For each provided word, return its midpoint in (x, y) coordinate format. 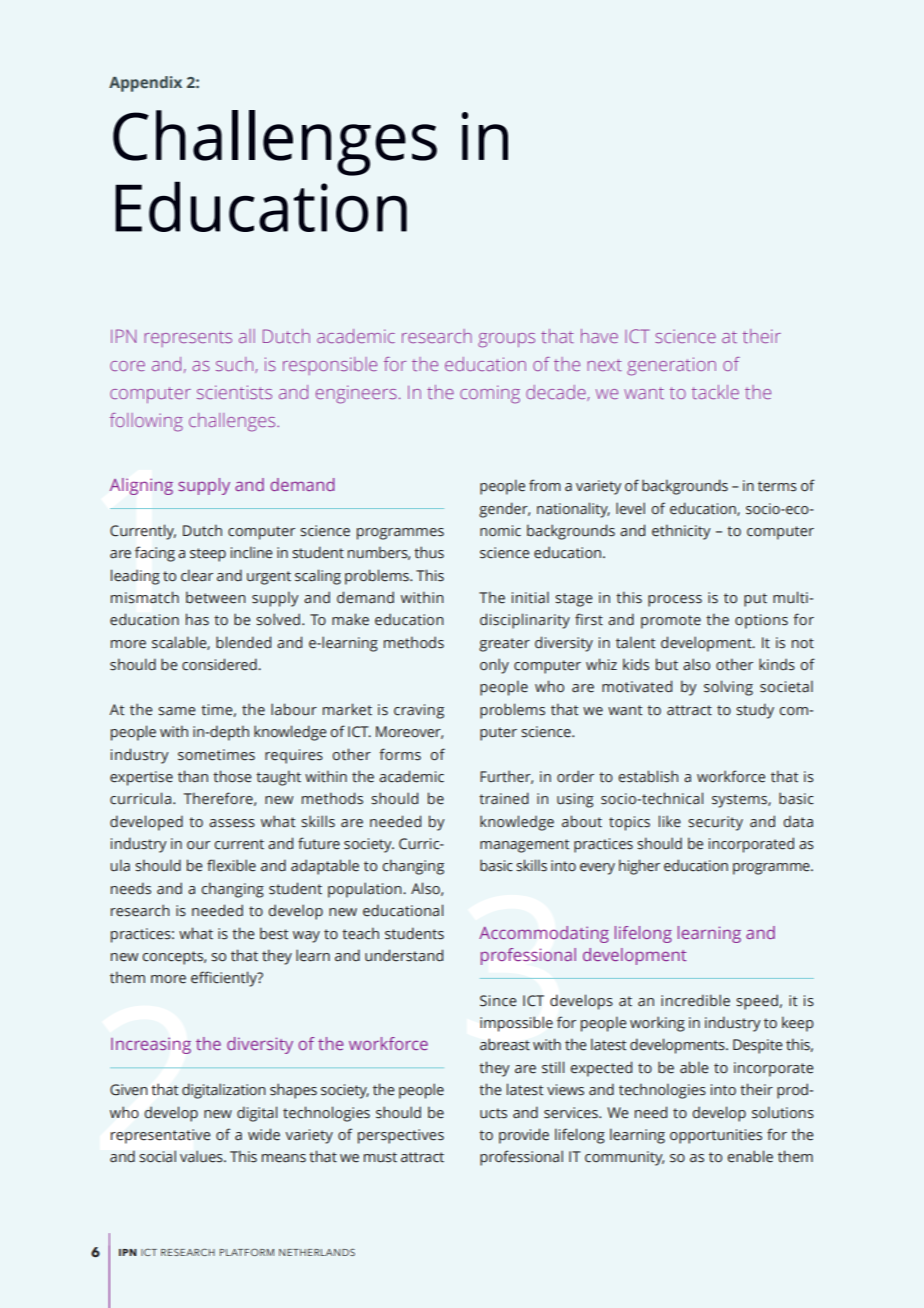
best (274, 933)
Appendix (145, 84)
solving (728, 688)
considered (220, 664)
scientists (234, 392)
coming (490, 394)
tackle (715, 392)
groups (506, 340)
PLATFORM (247, 1252)
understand (404, 955)
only (494, 666)
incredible (695, 1000)
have (599, 336)
